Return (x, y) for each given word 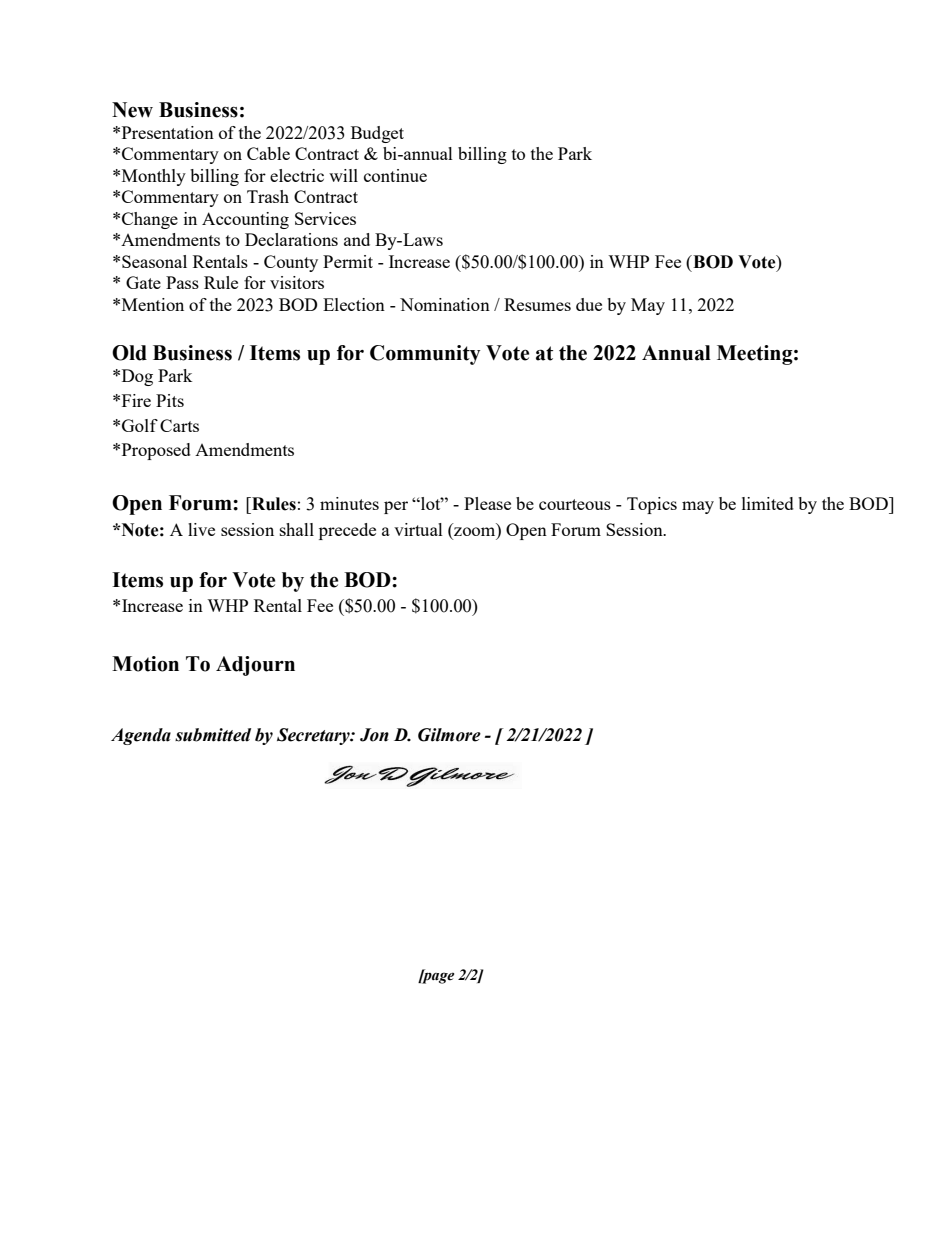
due (589, 304)
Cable (268, 153)
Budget (377, 134)
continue (395, 175)
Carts (179, 425)
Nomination (445, 304)
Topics (652, 505)
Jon (374, 735)
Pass (182, 282)
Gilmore (449, 735)
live (201, 529)
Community (425, 355)
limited (768, 503)
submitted (213, 735)
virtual (418, 529)
